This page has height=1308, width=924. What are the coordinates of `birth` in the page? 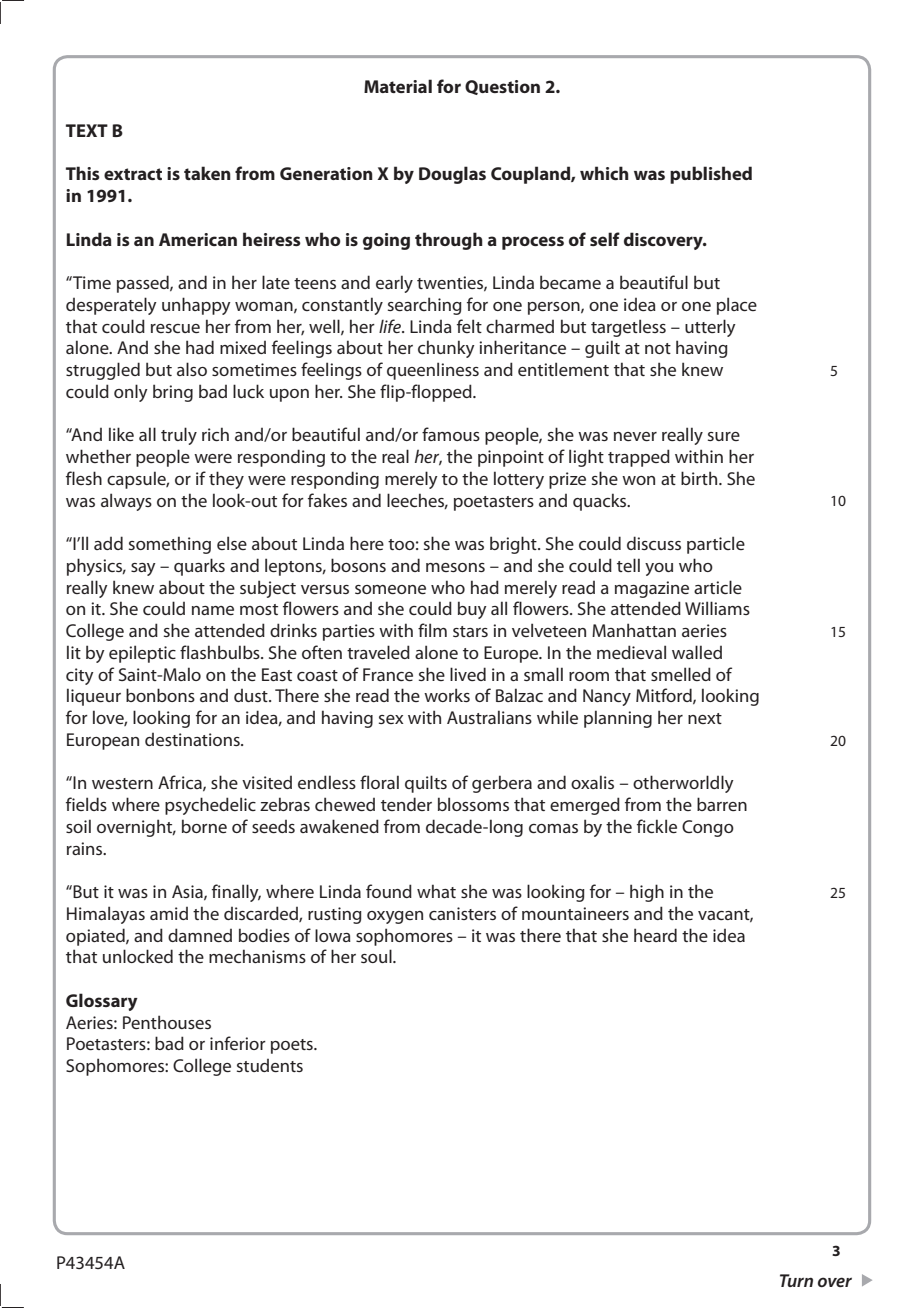 It's located at (700, 478).
